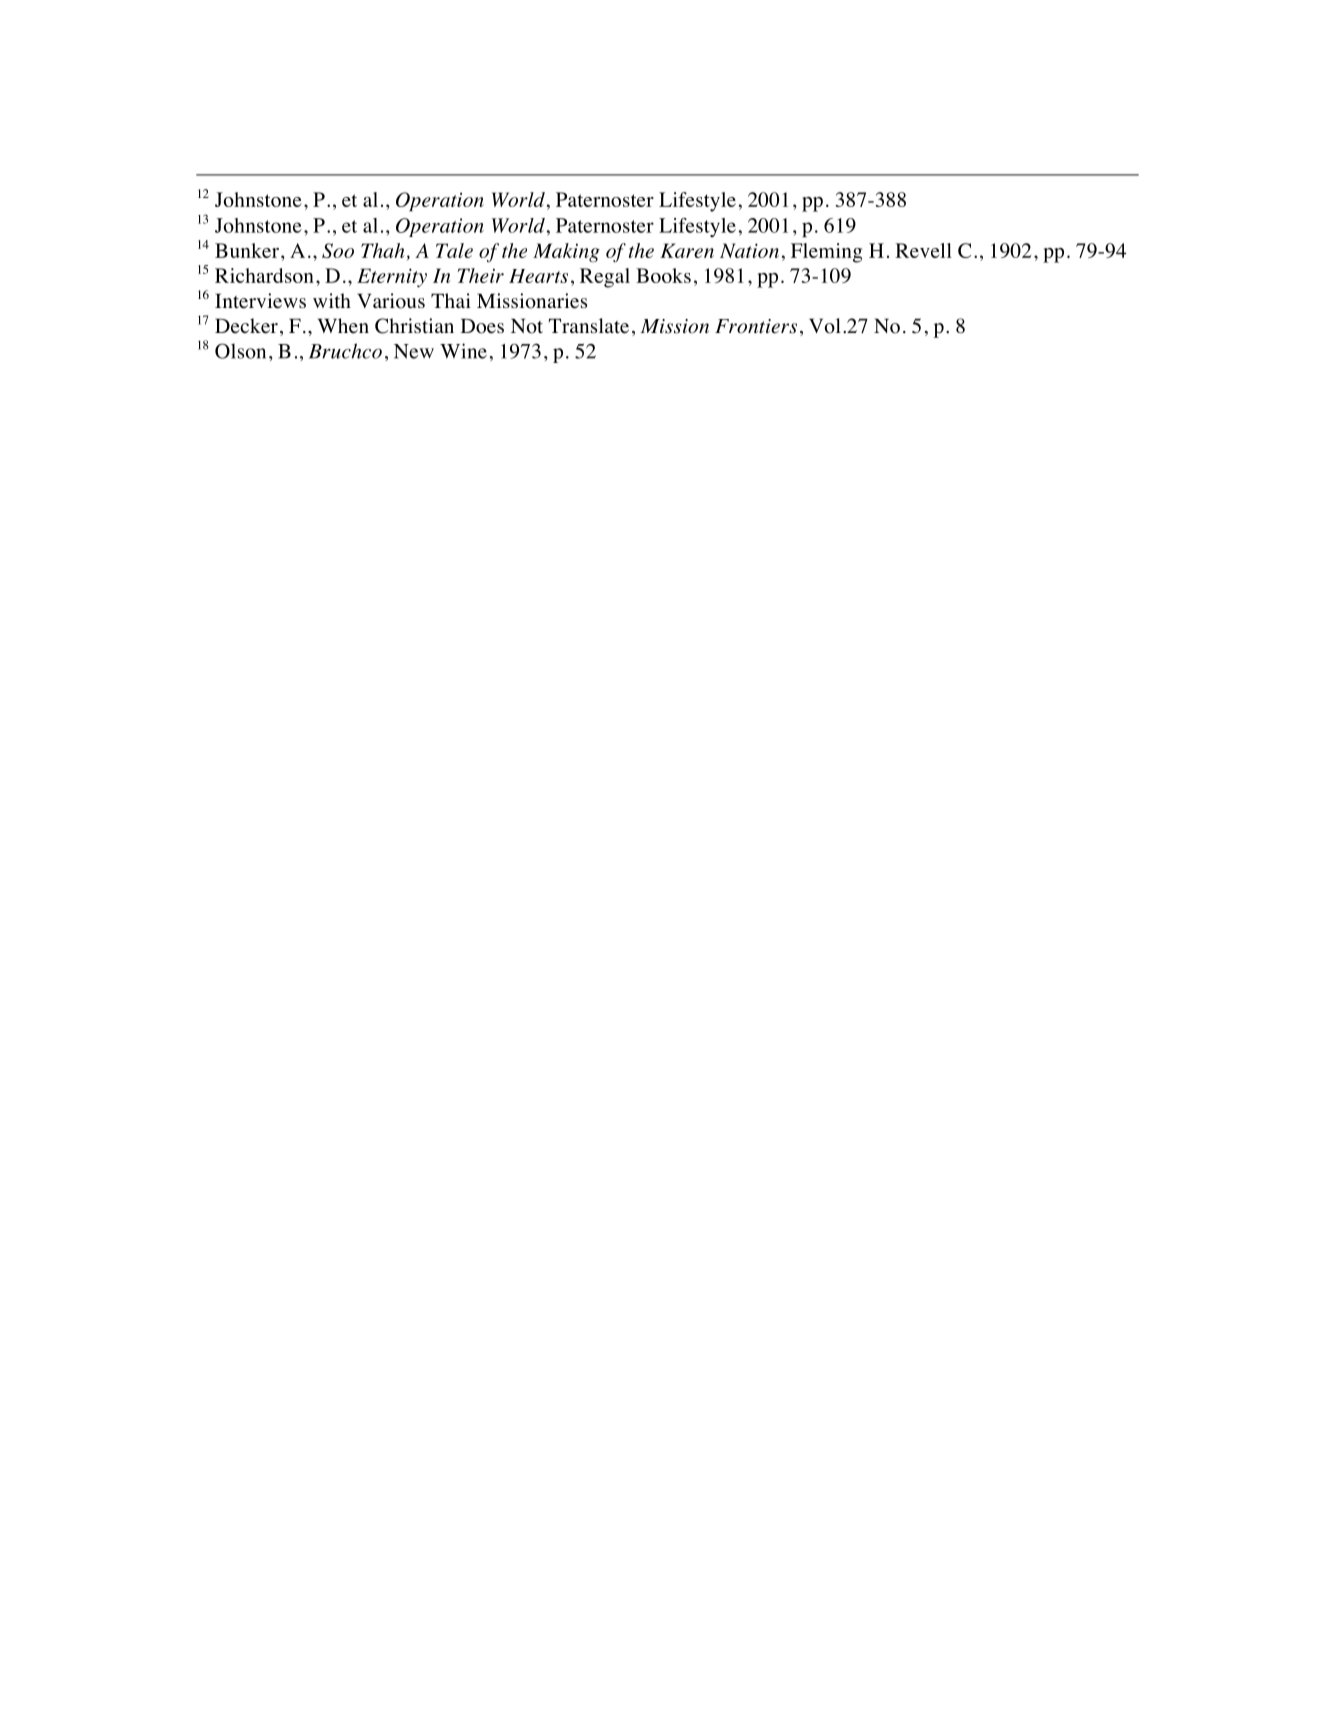 Image resolution: width=1335 pixels, height=1728 pixels. What do you see at coordinates (538, 276) in the screenshot?
I see `Hearts` at bounding box center [538, 276].
